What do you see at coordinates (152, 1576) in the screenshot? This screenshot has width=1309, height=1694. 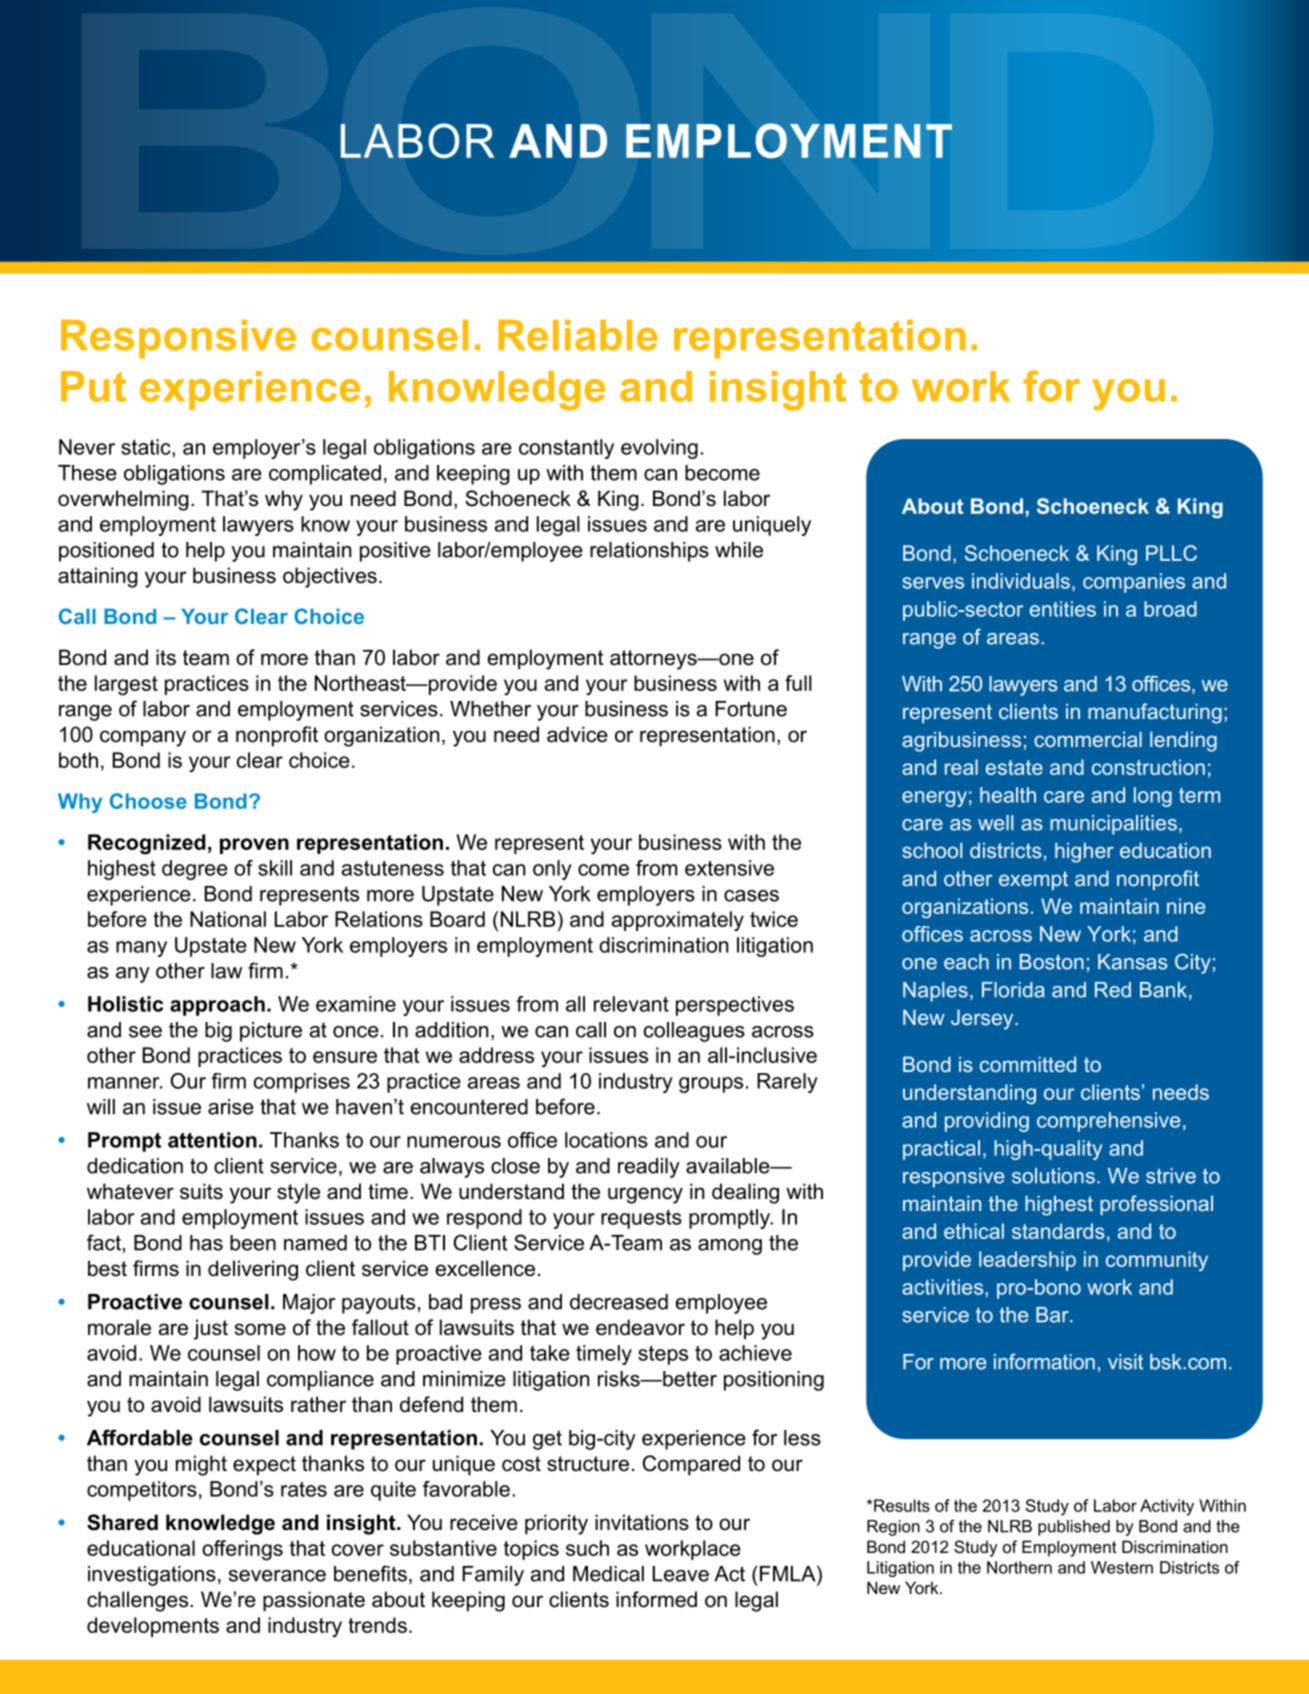 I see `investigations` at bounding box center [152, 1576].
